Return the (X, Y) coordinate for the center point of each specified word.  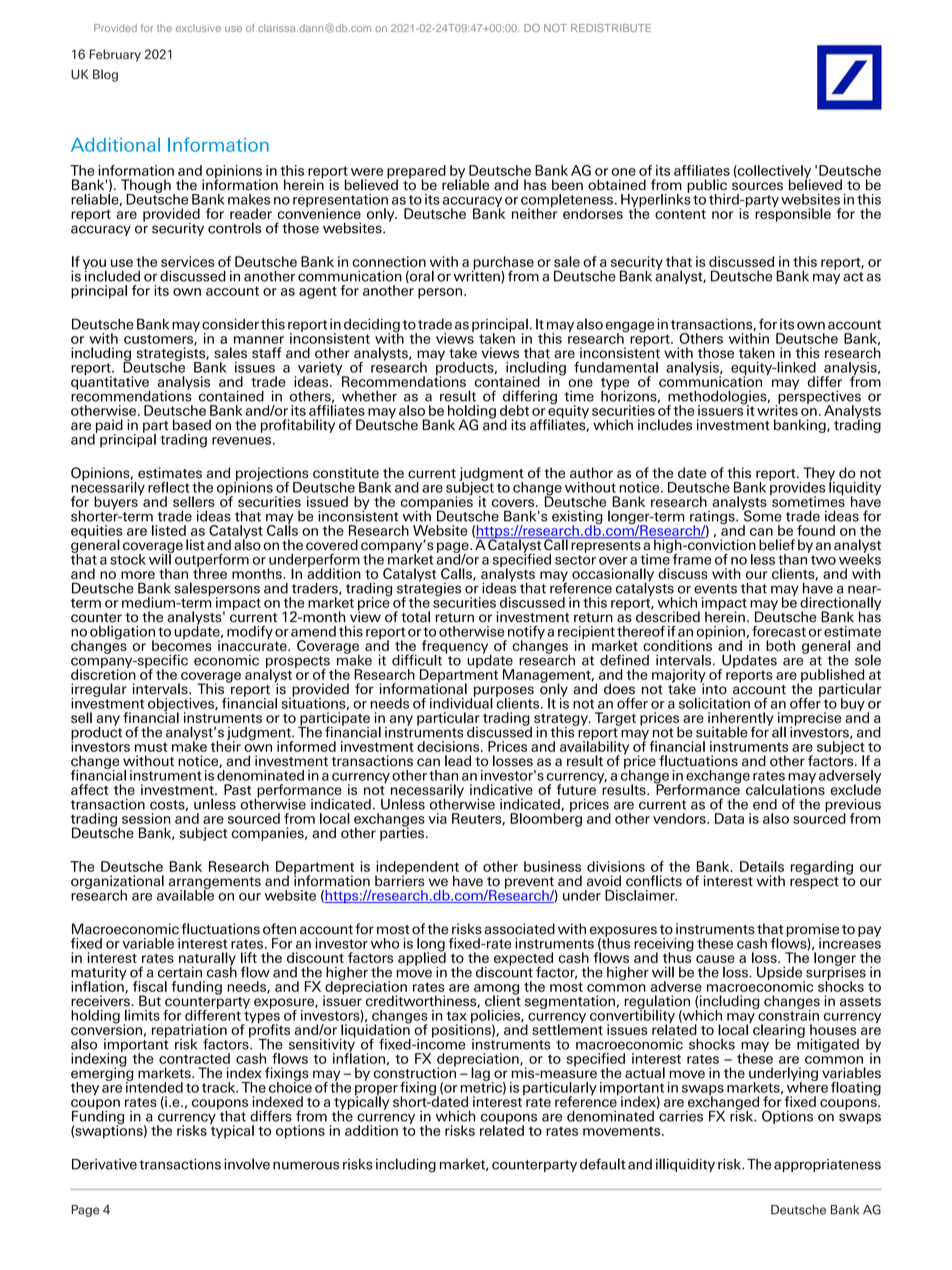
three (210, 572)
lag (480, 1074)
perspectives (818, 397)
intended (154, 1086)
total (415, 617)
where (807, 1086)
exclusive (198, 28)
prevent (530, 884)
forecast (779, 631)
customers (159, 340)
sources (757, 186)
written (478, 275)
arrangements (215, 884)
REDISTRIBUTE (611, 28)
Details (762, 866)
